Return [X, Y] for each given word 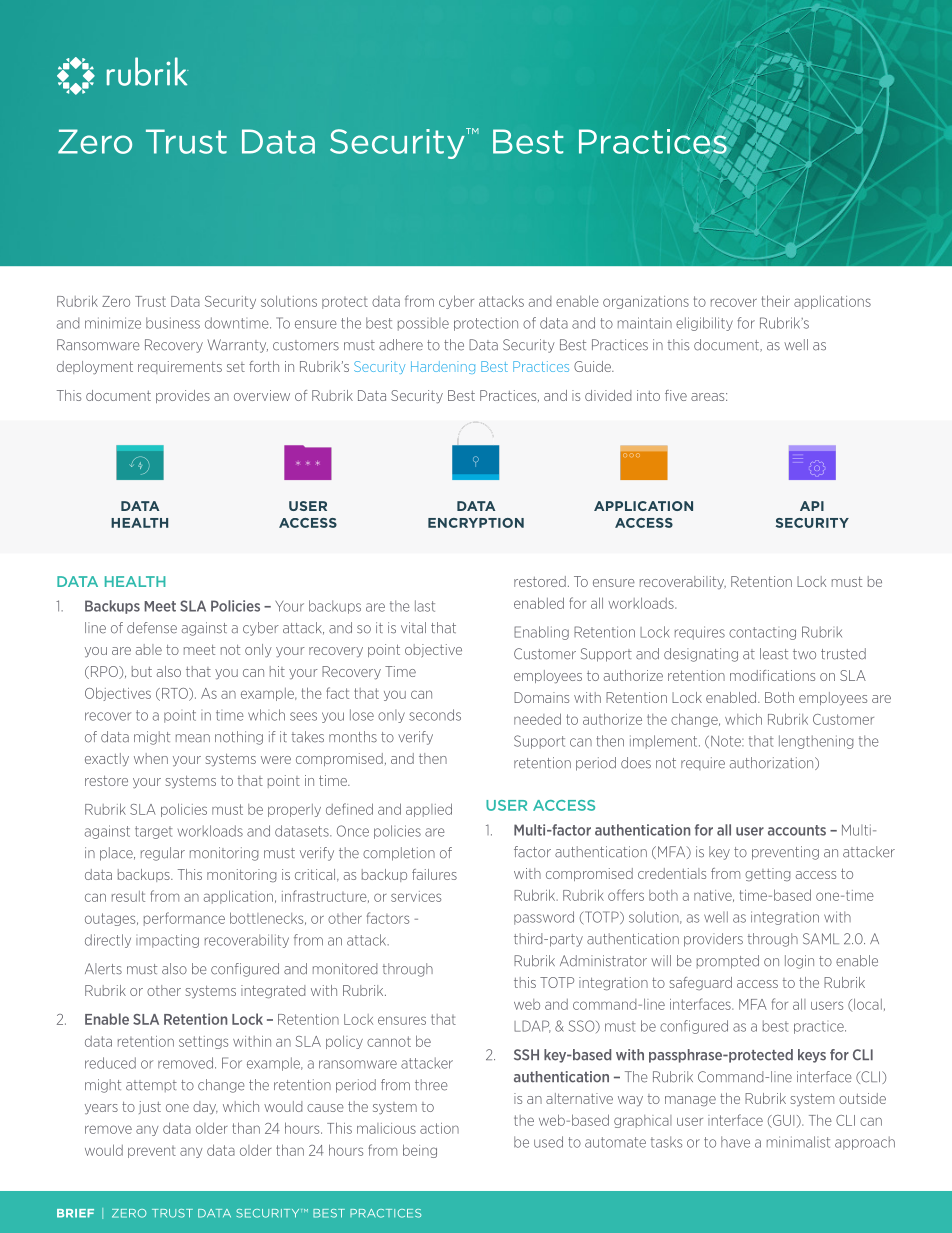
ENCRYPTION [476, 523]
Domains [541, 697]
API [812, 506]
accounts [797, 830]
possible [423, 324]
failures [434, 874]
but [142, 671]
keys [812, 1056]
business [173, 323]
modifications [772, 675]
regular [163, 854]
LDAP [532, 1026]
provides [183, 396]
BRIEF [75, 1213]
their [776, 301]
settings [203, 1042]
